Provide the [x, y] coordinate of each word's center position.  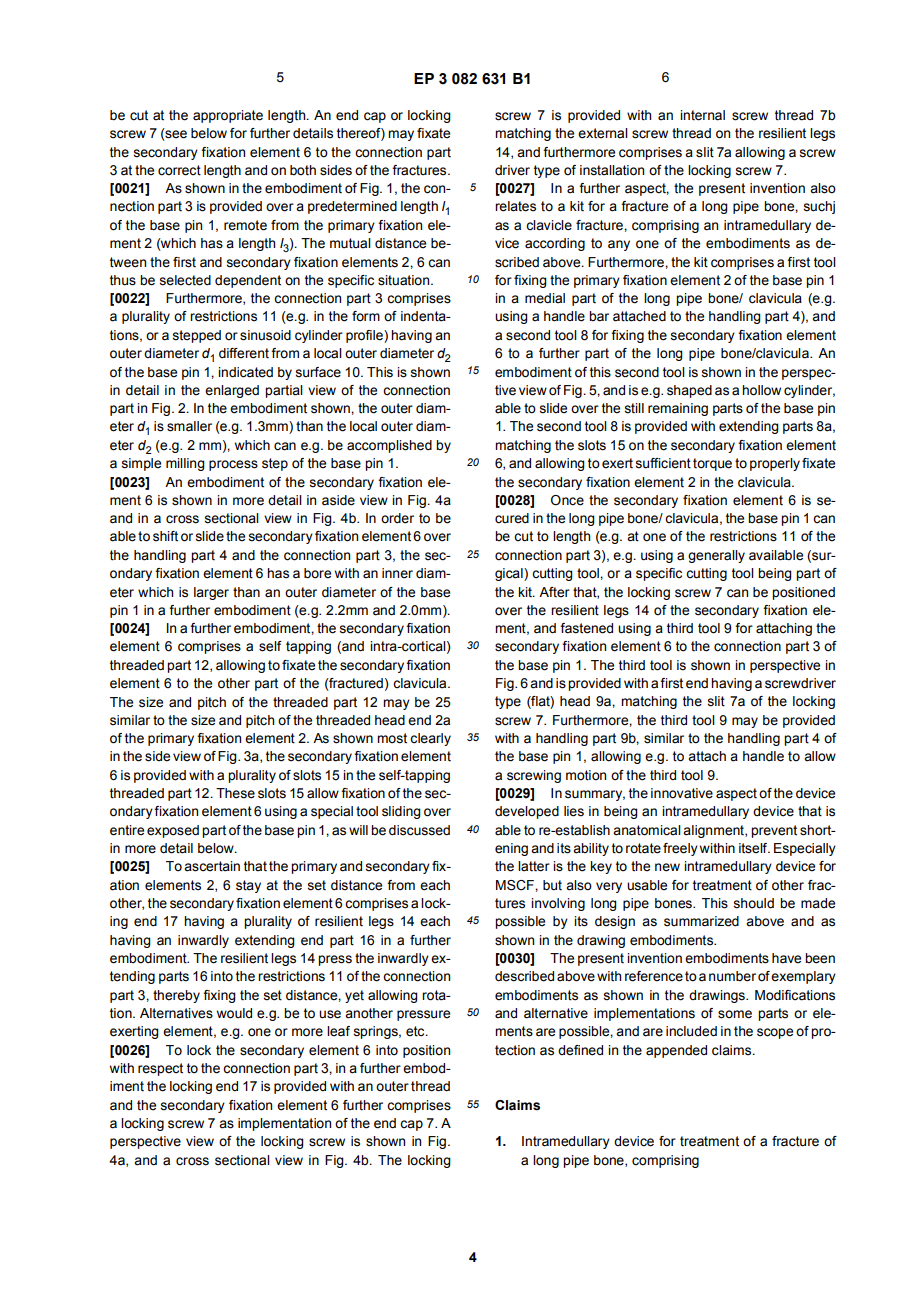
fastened [586, 628]
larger [211, 593]
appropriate [228, 116]
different [244, 353]
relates [515, 206]
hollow [761, 390]
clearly [430, 739]
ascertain [212, 866]
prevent [774, 831]
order [397, 518]
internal [702, 115]
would [234, 1013]
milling [185, 464]
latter [534, 866]
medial [545, 298]
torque [712, 464]
